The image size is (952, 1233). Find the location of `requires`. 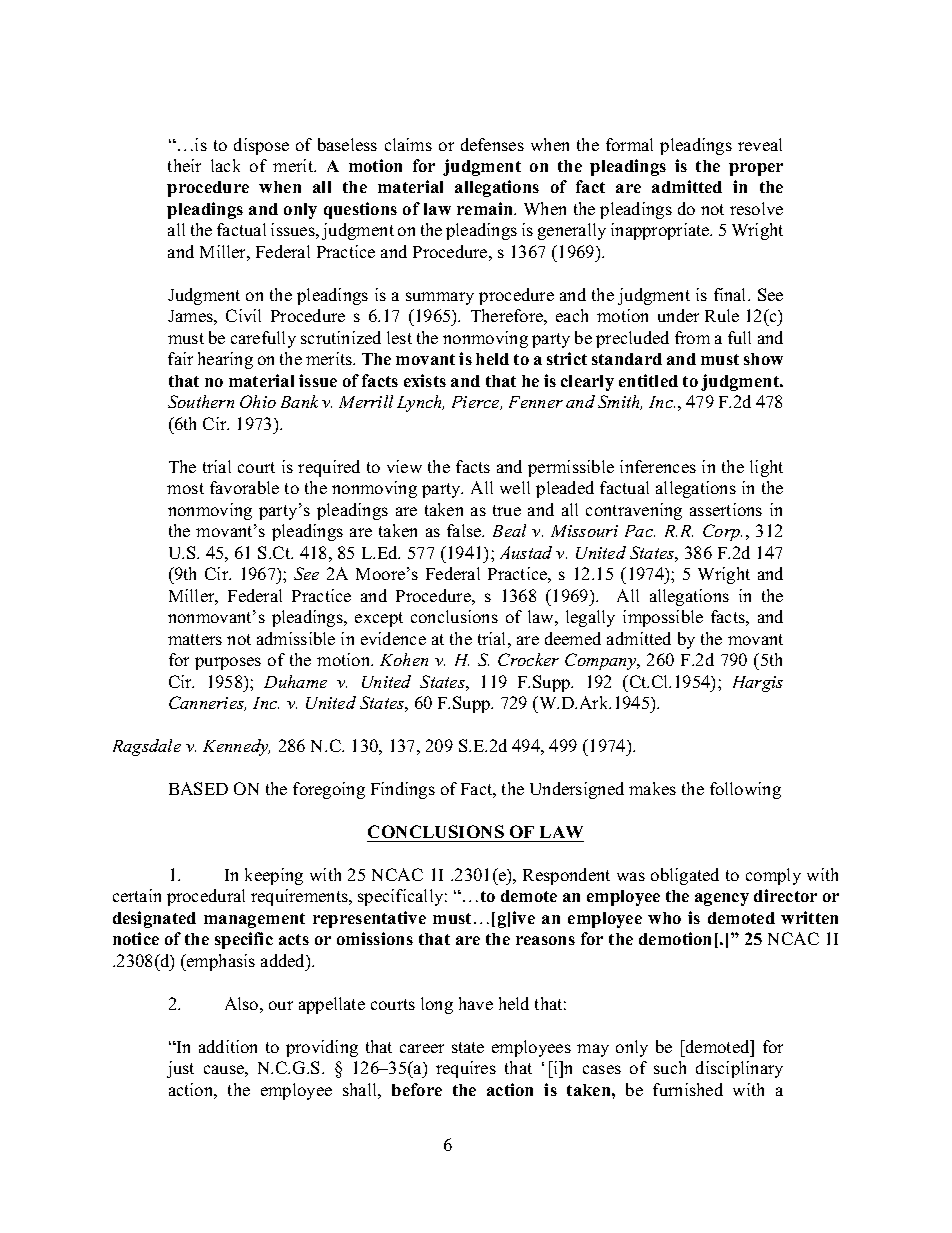

requires is located at coordinates (466, 1069).
